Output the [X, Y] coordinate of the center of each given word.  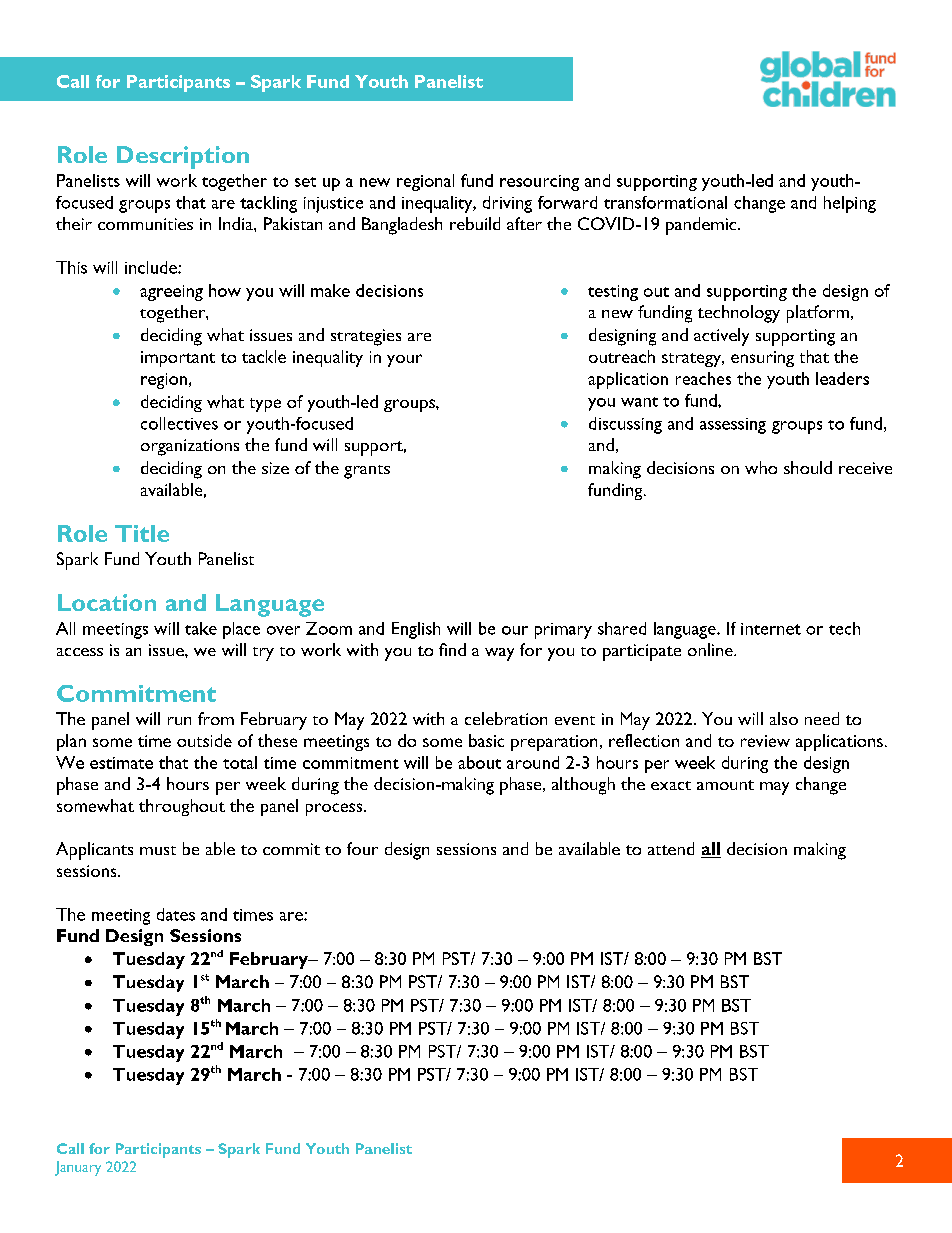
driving [507, 204]
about [479, 762]
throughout [182, 807]
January [78, 1168]
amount [725, 785]
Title [142, 533]
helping [850, 204]
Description [183, 157]
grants [367, 472]
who [761, 467]
